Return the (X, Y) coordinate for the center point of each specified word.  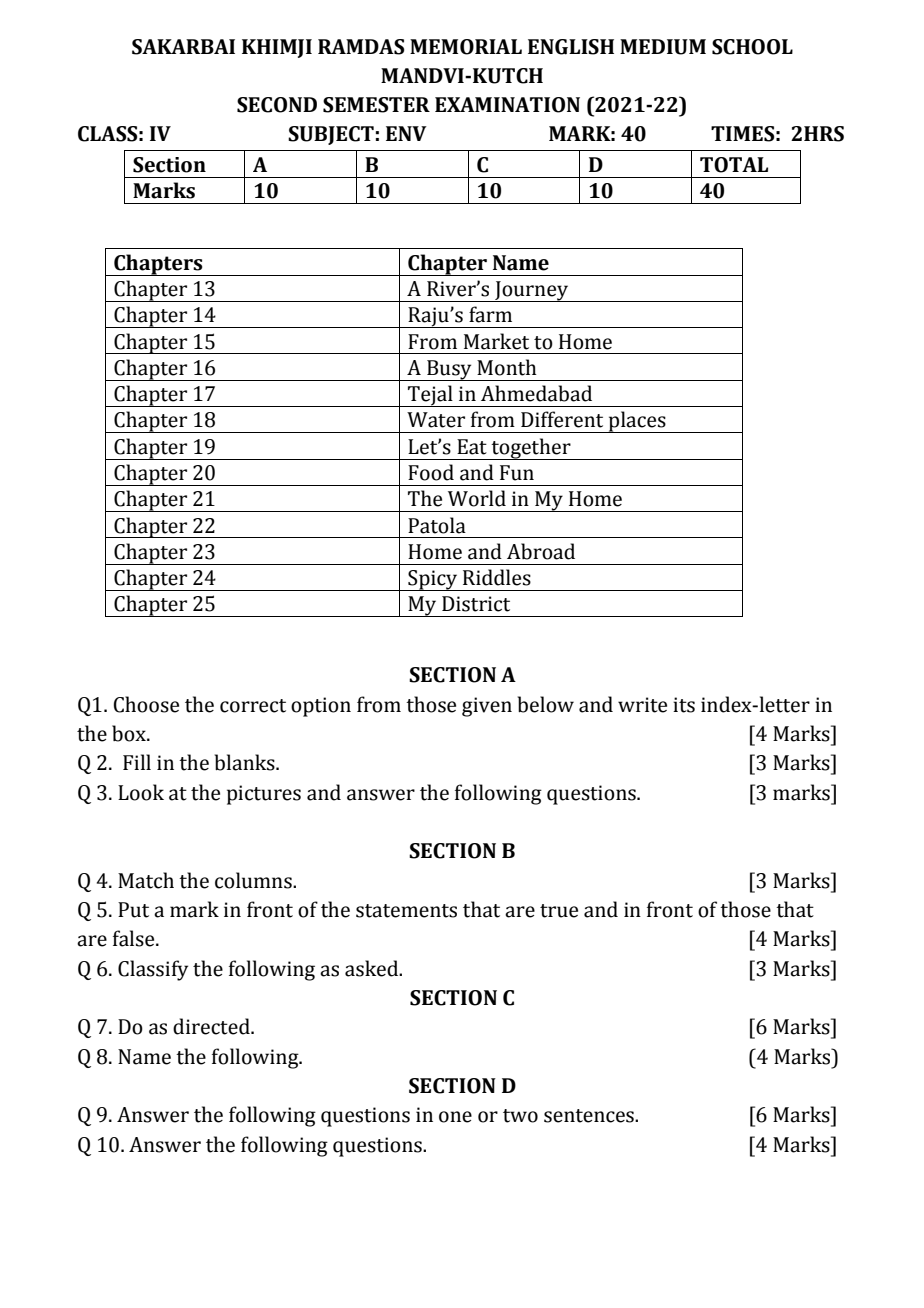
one (455, 1117)
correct (253, 706)
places (637, 422)
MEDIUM (663, 47)
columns (254, 880)
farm (490, 314)
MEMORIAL (466, 47)
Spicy (433, 580)
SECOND (277, 105)
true (559, 911)
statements (406, 911)
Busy (449, 370)
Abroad (541, 551)
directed (212, 1026)
